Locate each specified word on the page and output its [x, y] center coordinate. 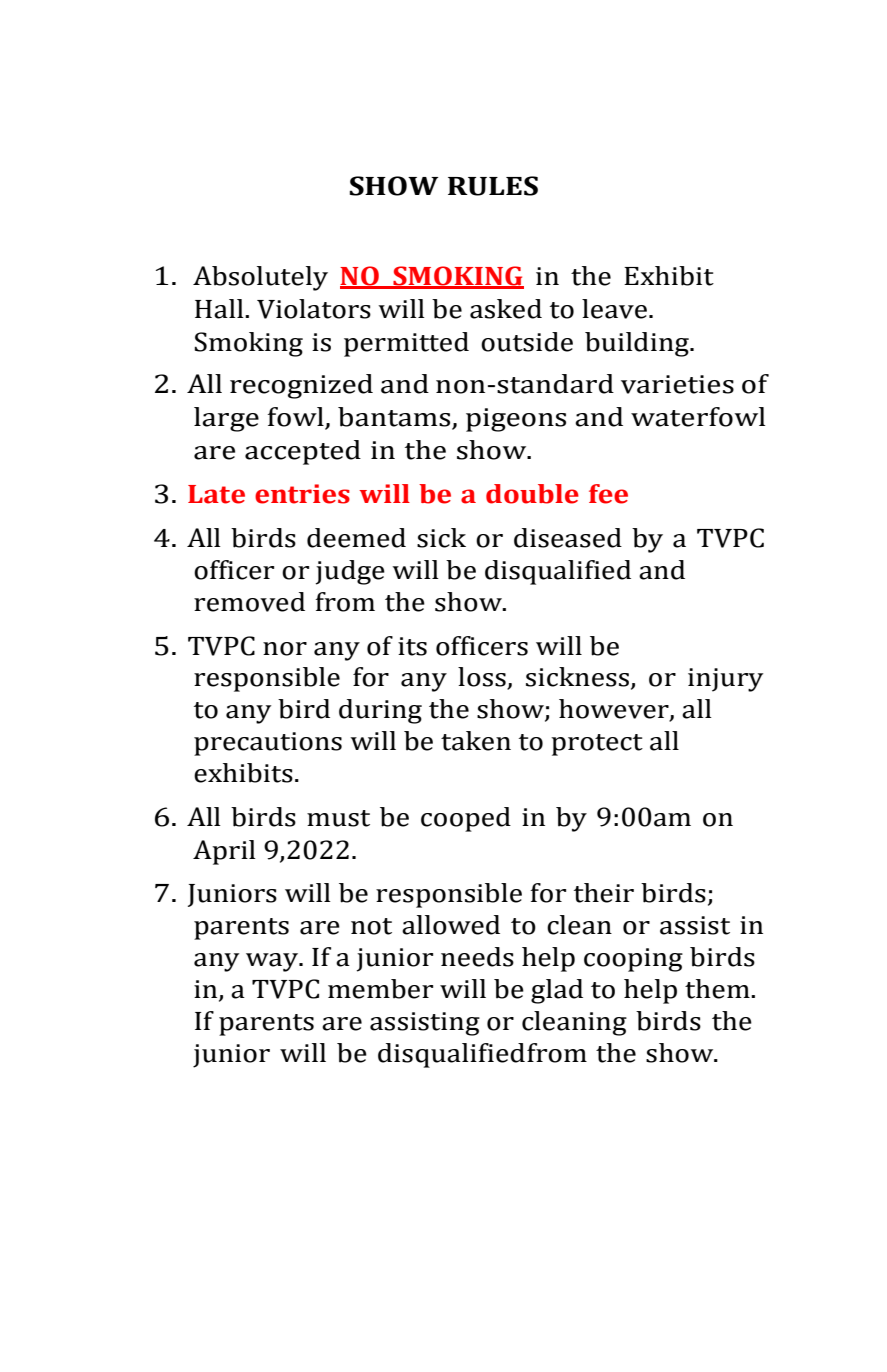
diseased [568, 538]
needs [477, 957]
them [718, 989]
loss [483, 678]
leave [614, 309]
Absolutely [260, 278]
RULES [493, 186]
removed [249, 602]
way [273, 962]
